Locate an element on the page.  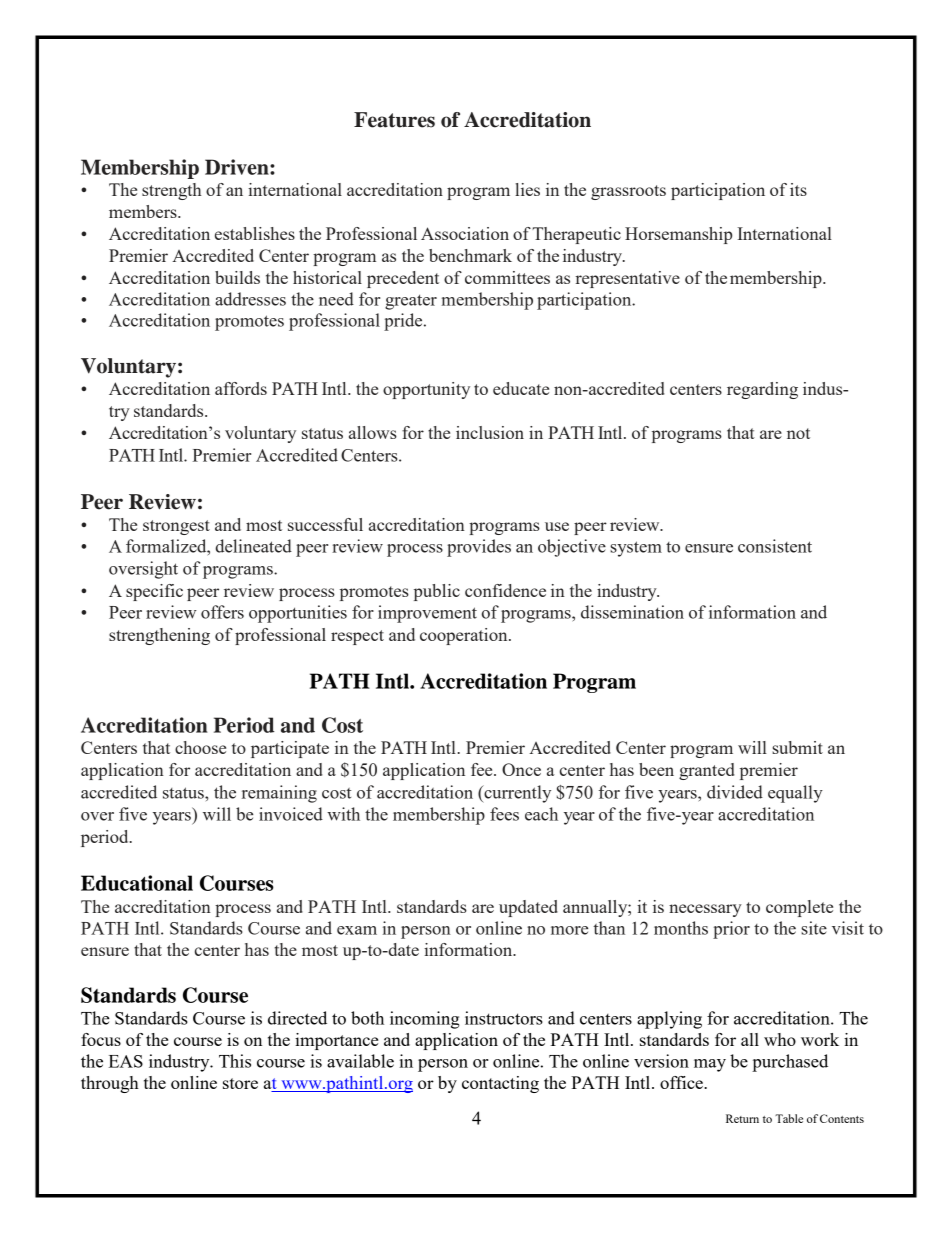
its is located at coordinates (798, 189).
